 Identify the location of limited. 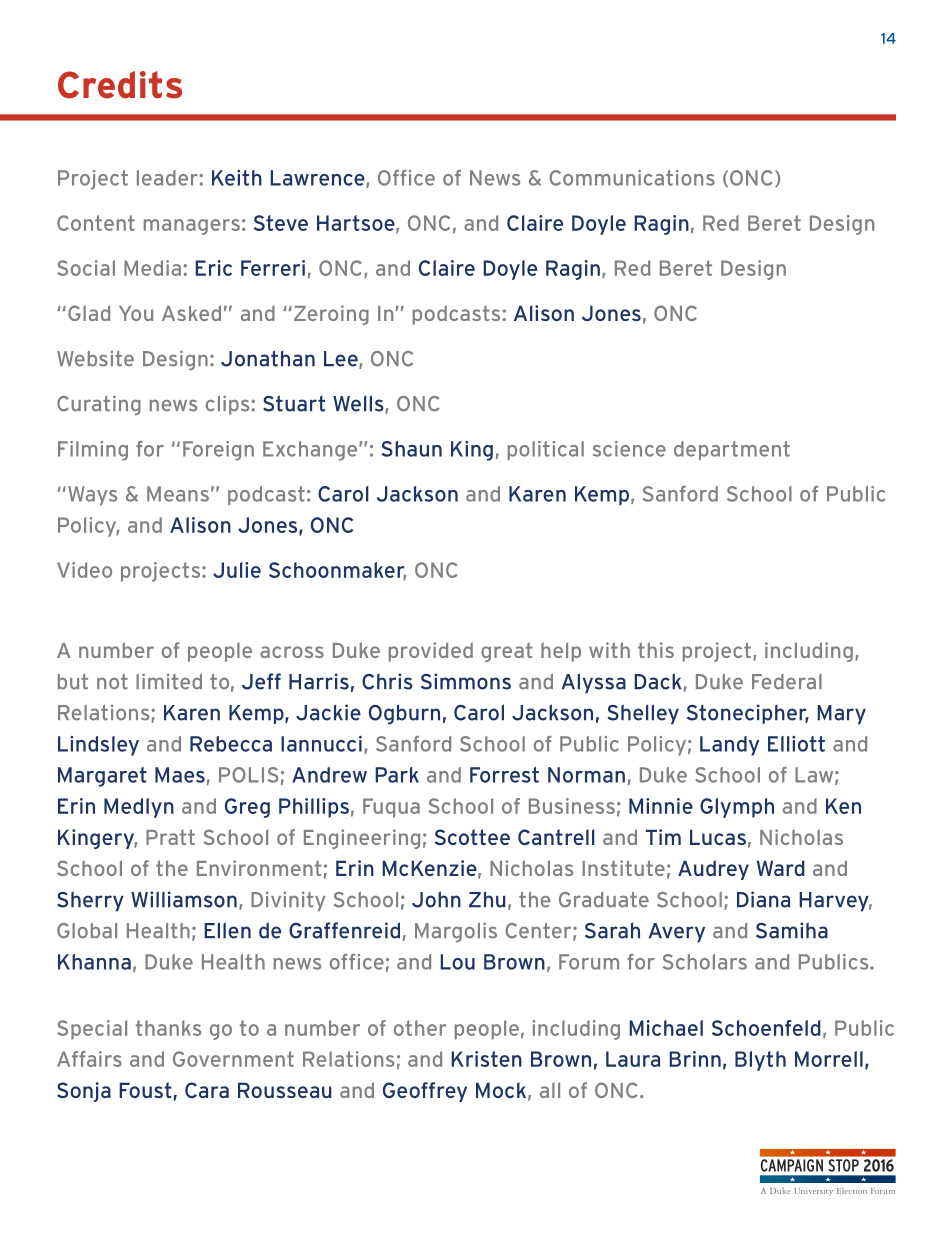
(169, 681).
